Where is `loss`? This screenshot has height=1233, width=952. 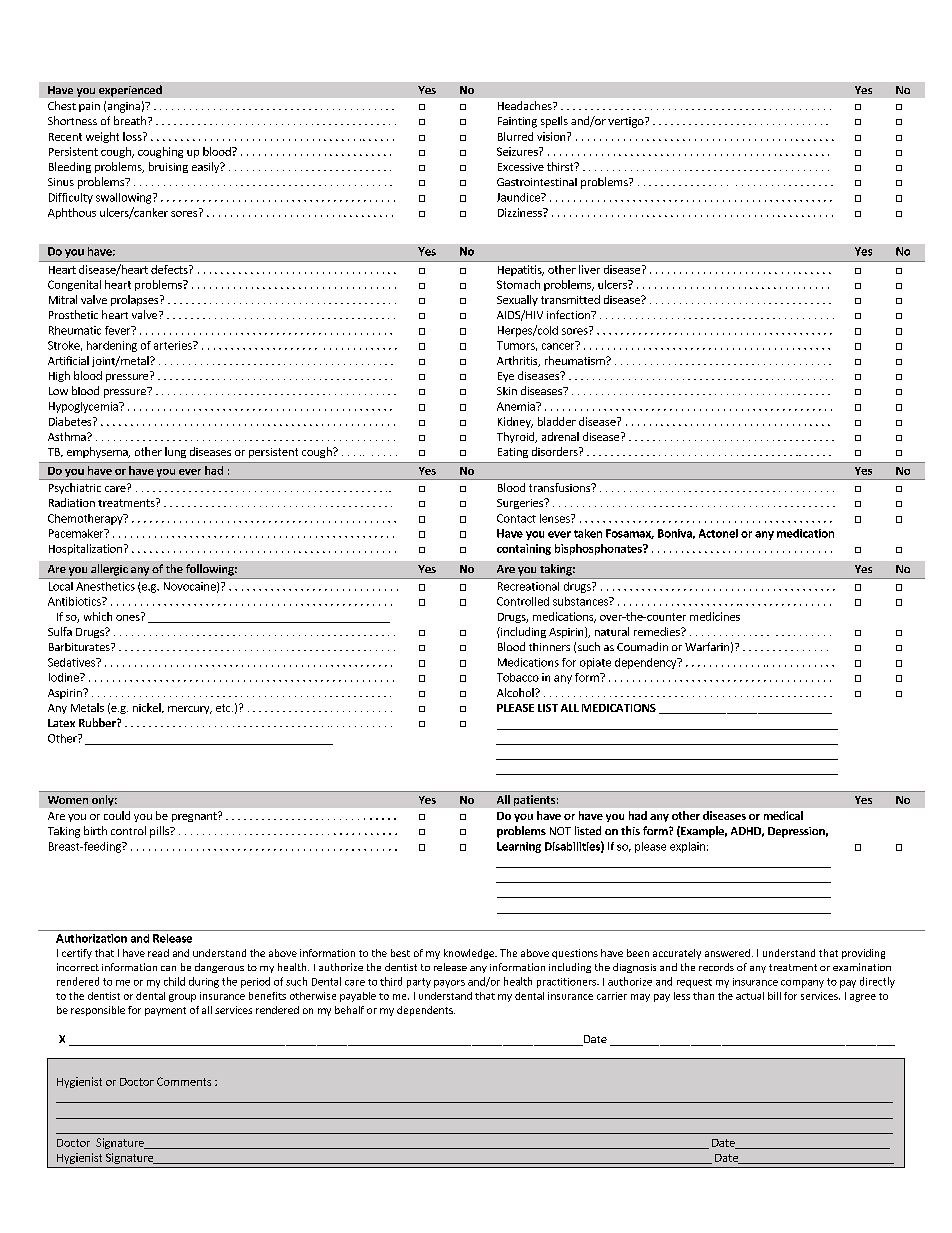
loss is located at coordinates (133, 136).
